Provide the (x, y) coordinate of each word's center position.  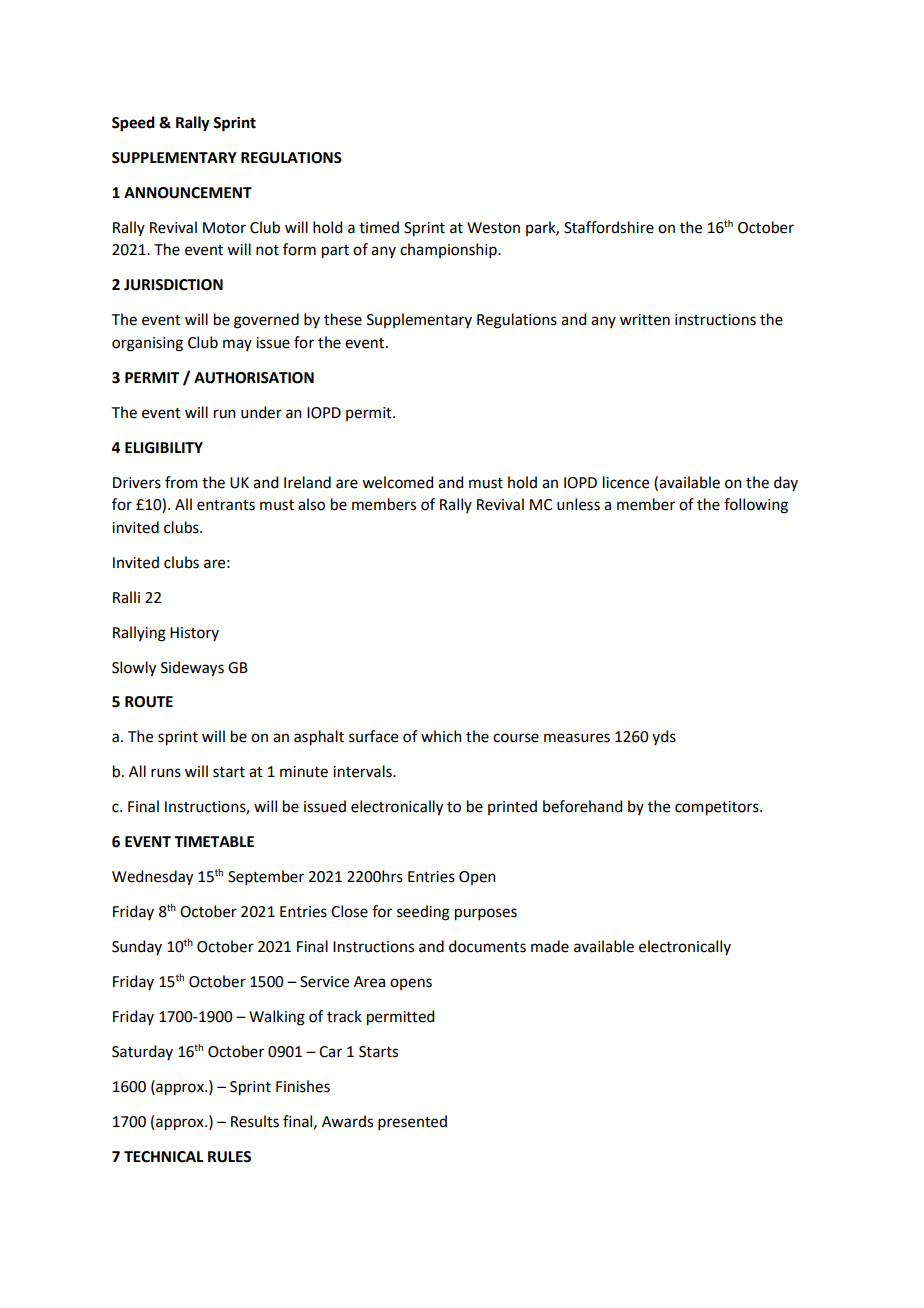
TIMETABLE (214, 841)
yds (664, 737)
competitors (718, 808)
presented (412, 1122)
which (441, 736)
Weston (493, 228)
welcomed (397, 482)
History (194, 634)
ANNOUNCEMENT (188, 193)
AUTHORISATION (254, 378)
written (645, 320)
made (550, 946)
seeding (423, 913)
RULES (229, 1157)
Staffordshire (609, 227)
